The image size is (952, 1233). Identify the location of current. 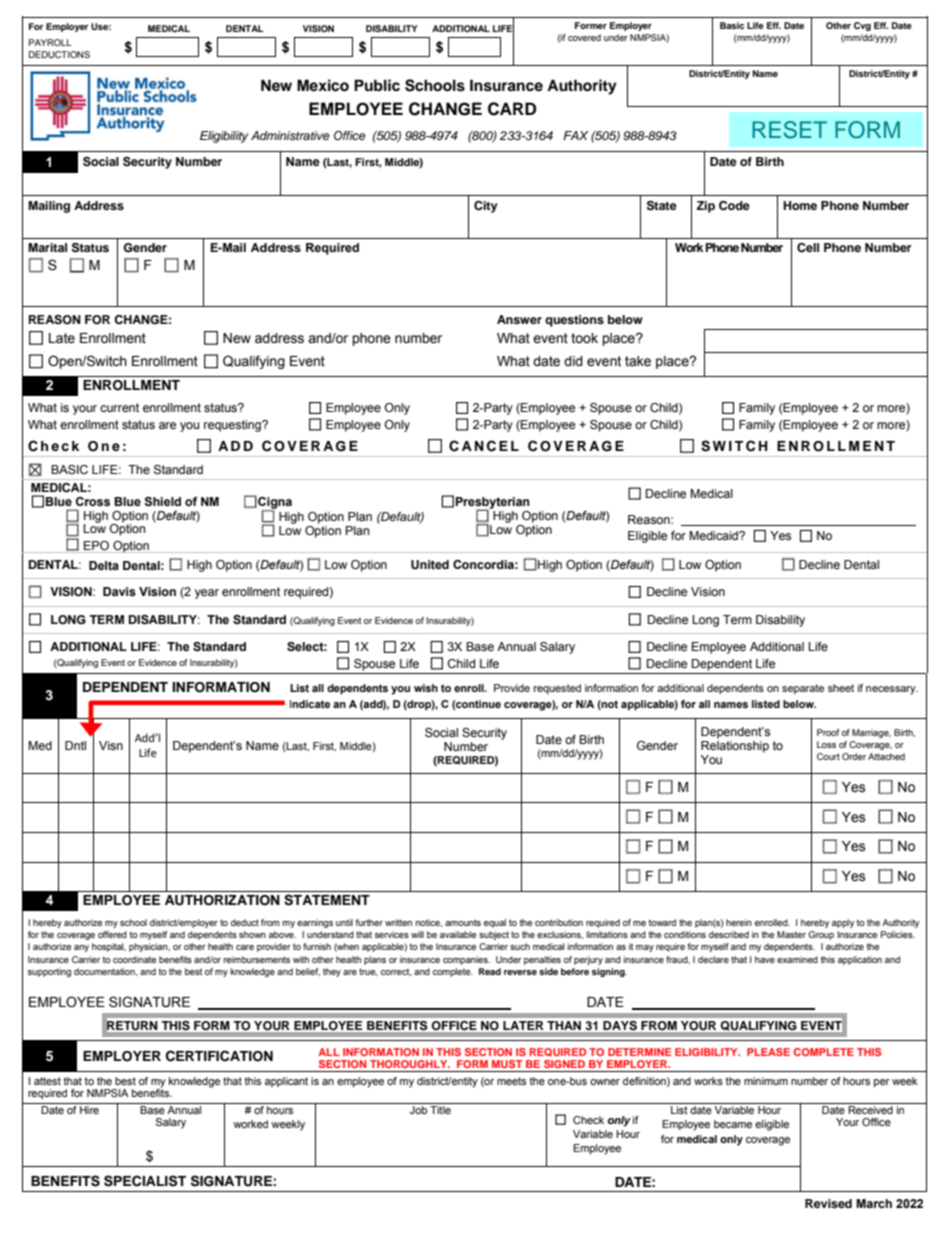
(119, 407).
